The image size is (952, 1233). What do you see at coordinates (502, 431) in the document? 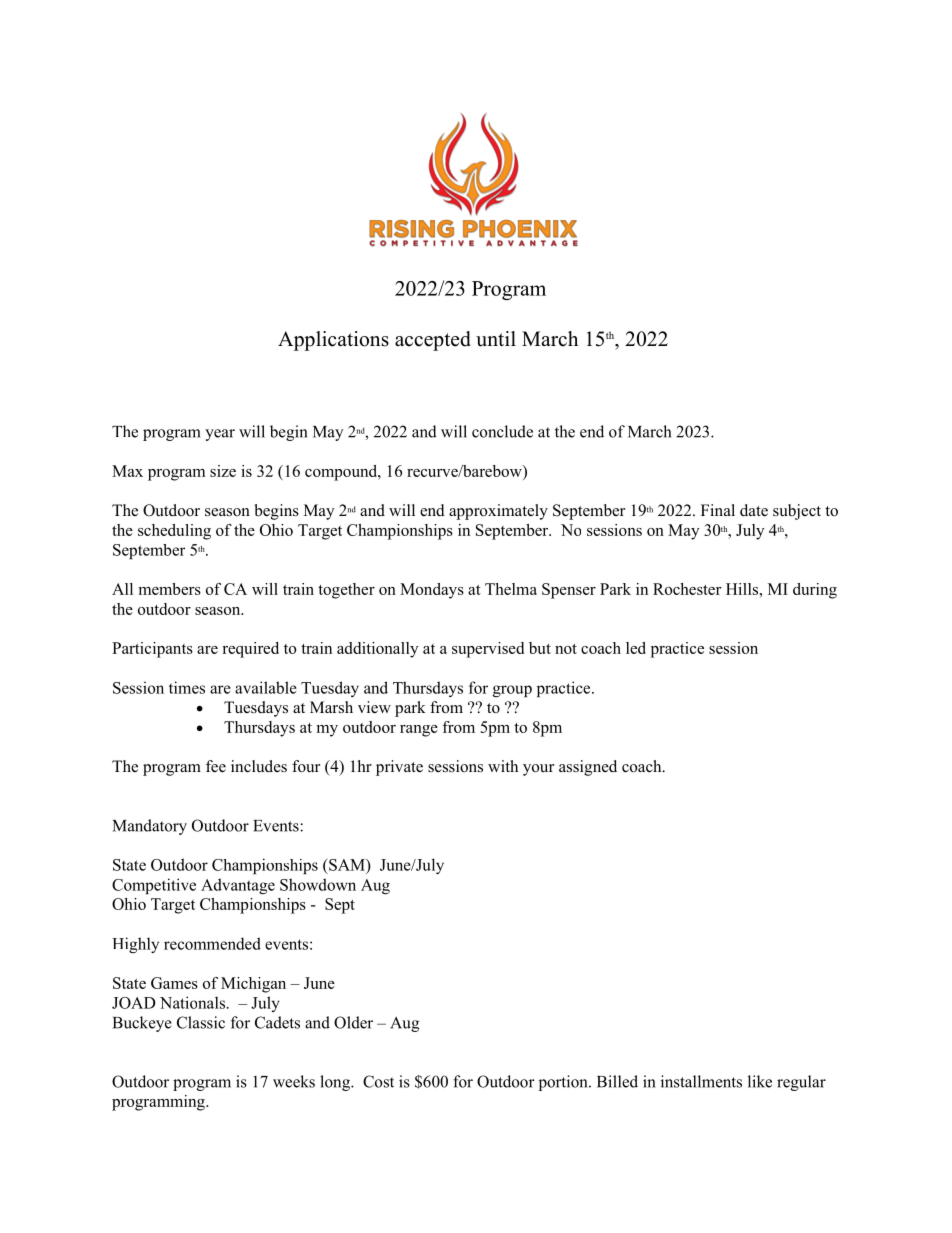
I see `conclude` at bounding box center [502, 431].
